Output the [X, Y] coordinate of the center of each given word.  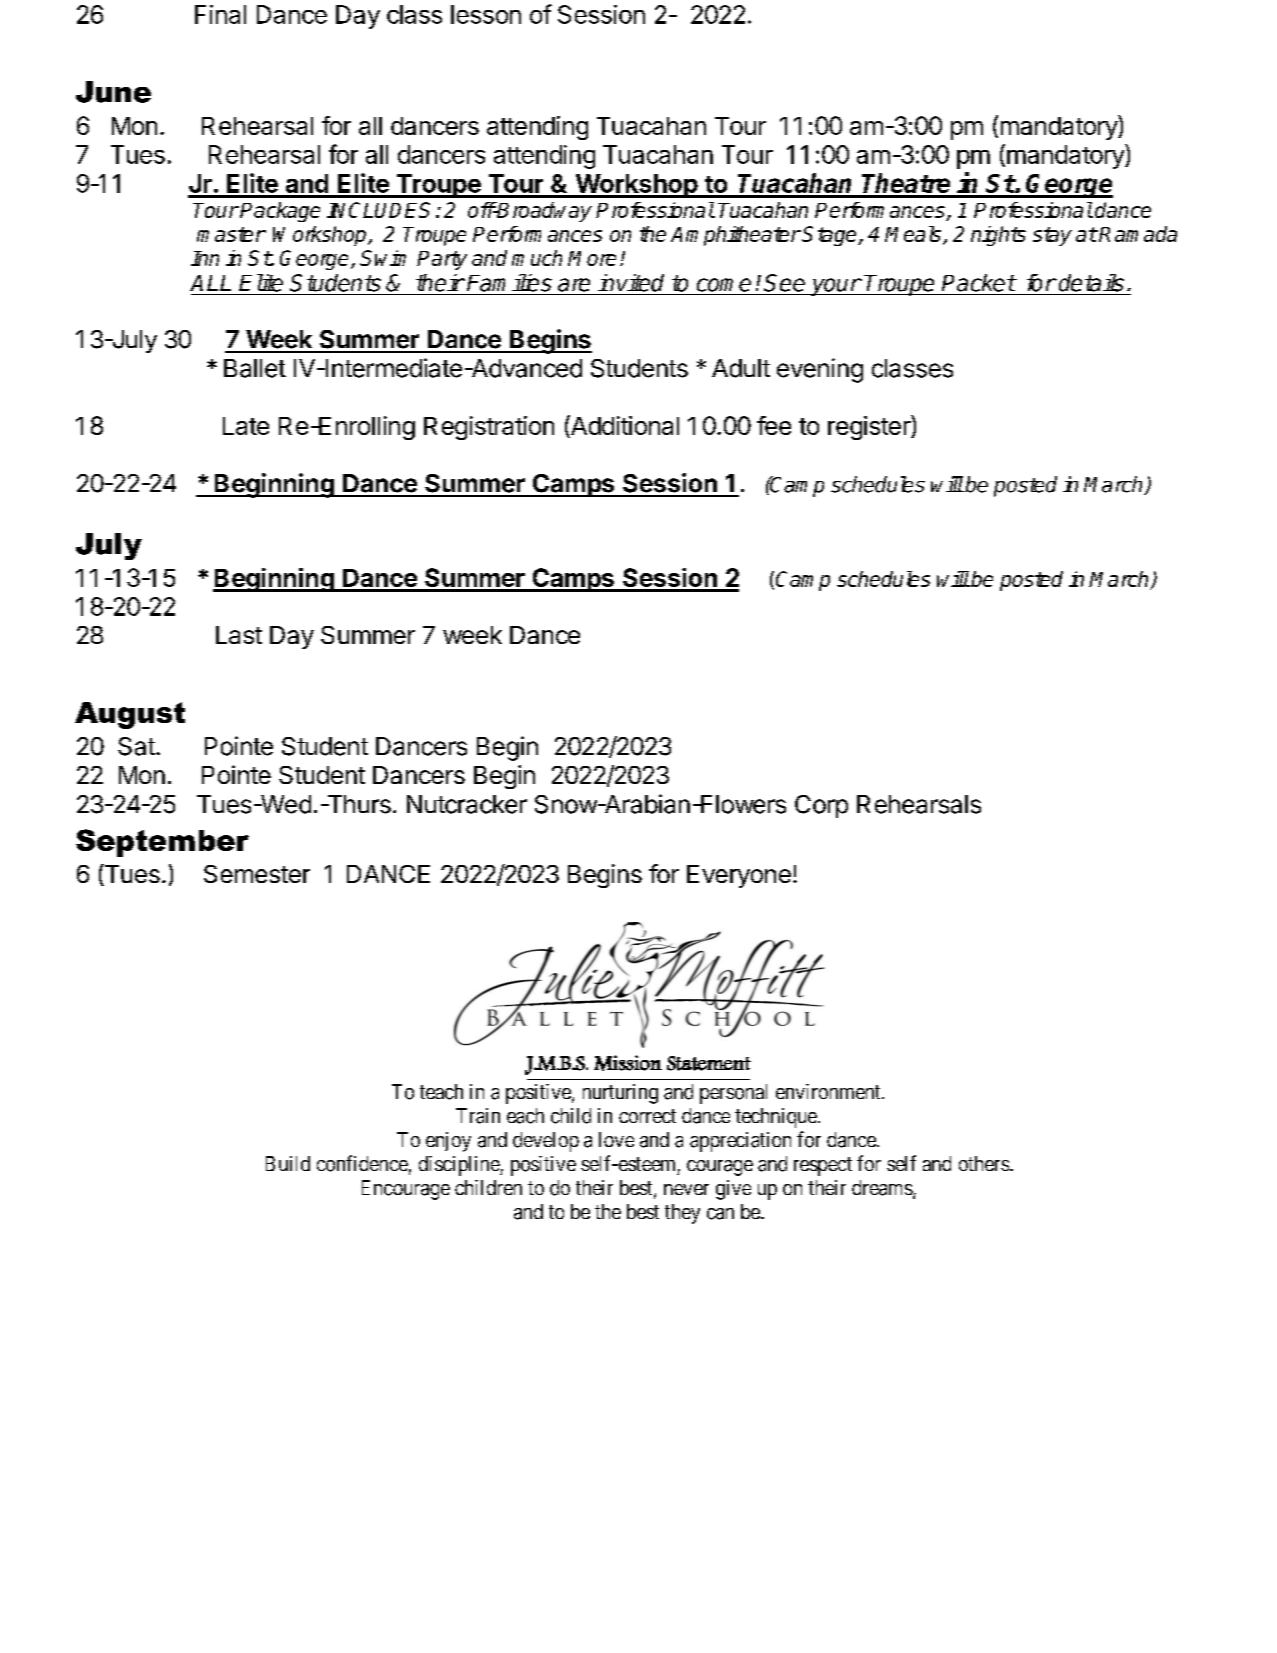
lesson [486, 14]
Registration [489, 428]
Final [220, 14]
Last [239, 635]
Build [288, 1163]
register [870, 427]
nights [998, 236]
